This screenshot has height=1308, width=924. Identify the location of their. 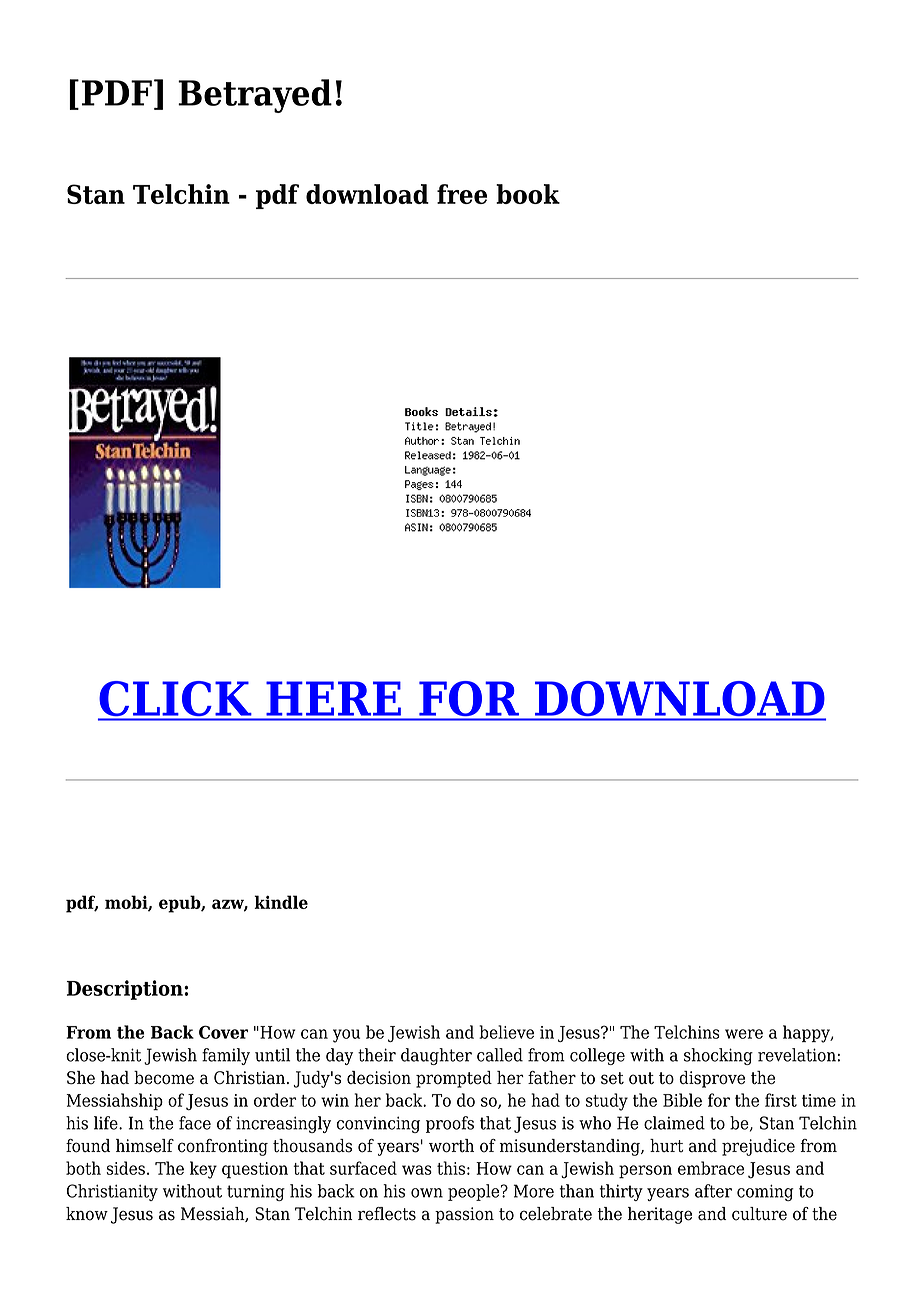
(377, 1055).
